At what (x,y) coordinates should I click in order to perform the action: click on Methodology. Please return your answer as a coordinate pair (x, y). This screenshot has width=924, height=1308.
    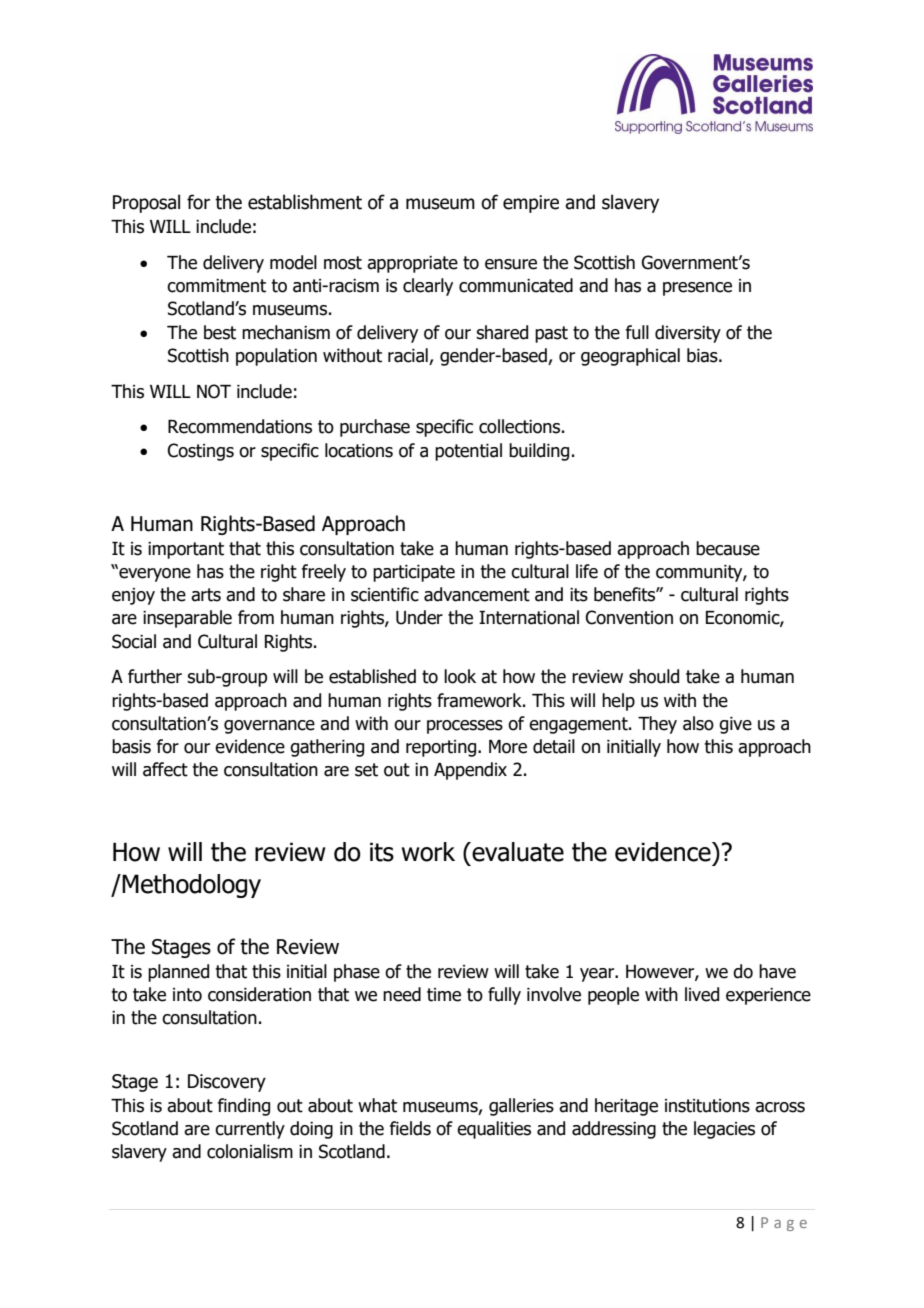
    Looking at the image, I should click on (191, 886).
